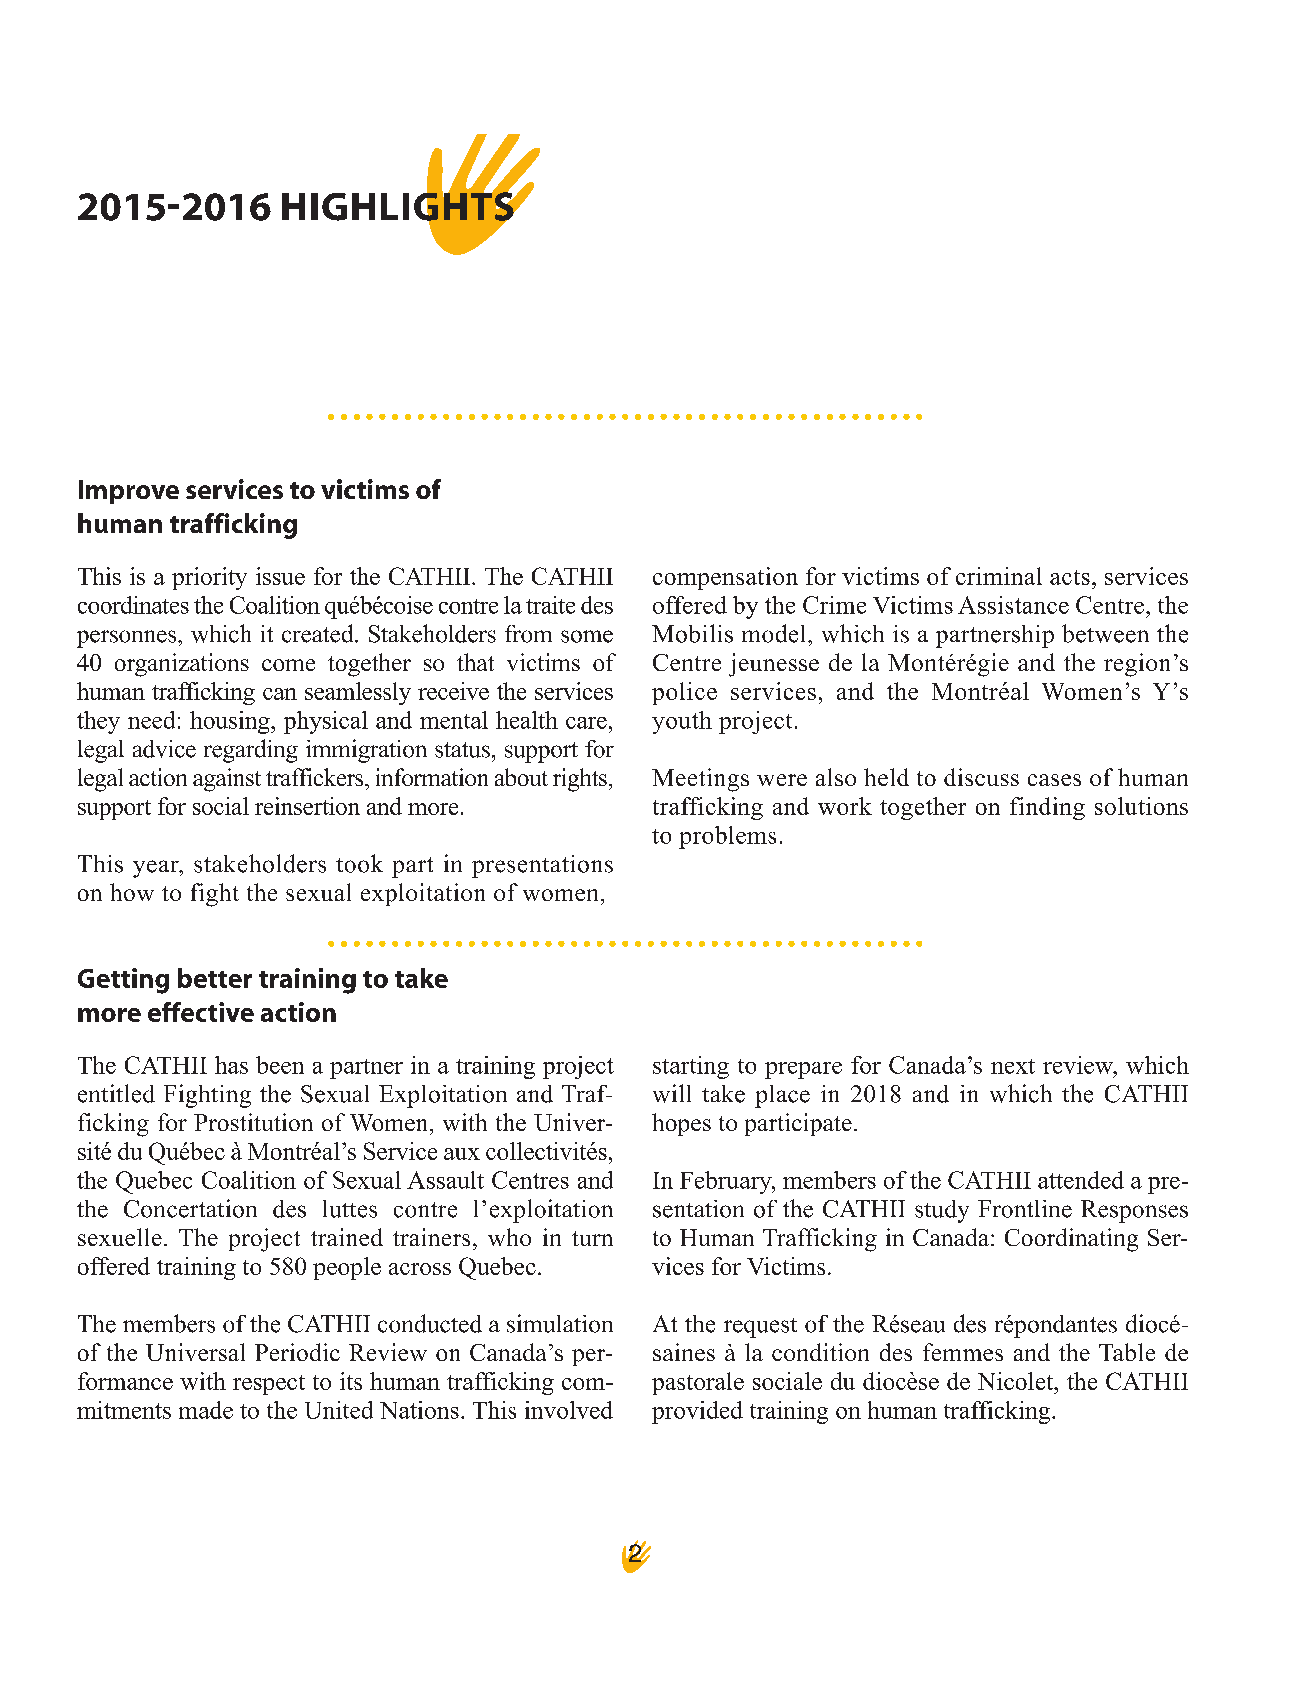 The height and width of the page is (1687, 1304). I want to click on starting, so click(691, 1067).
